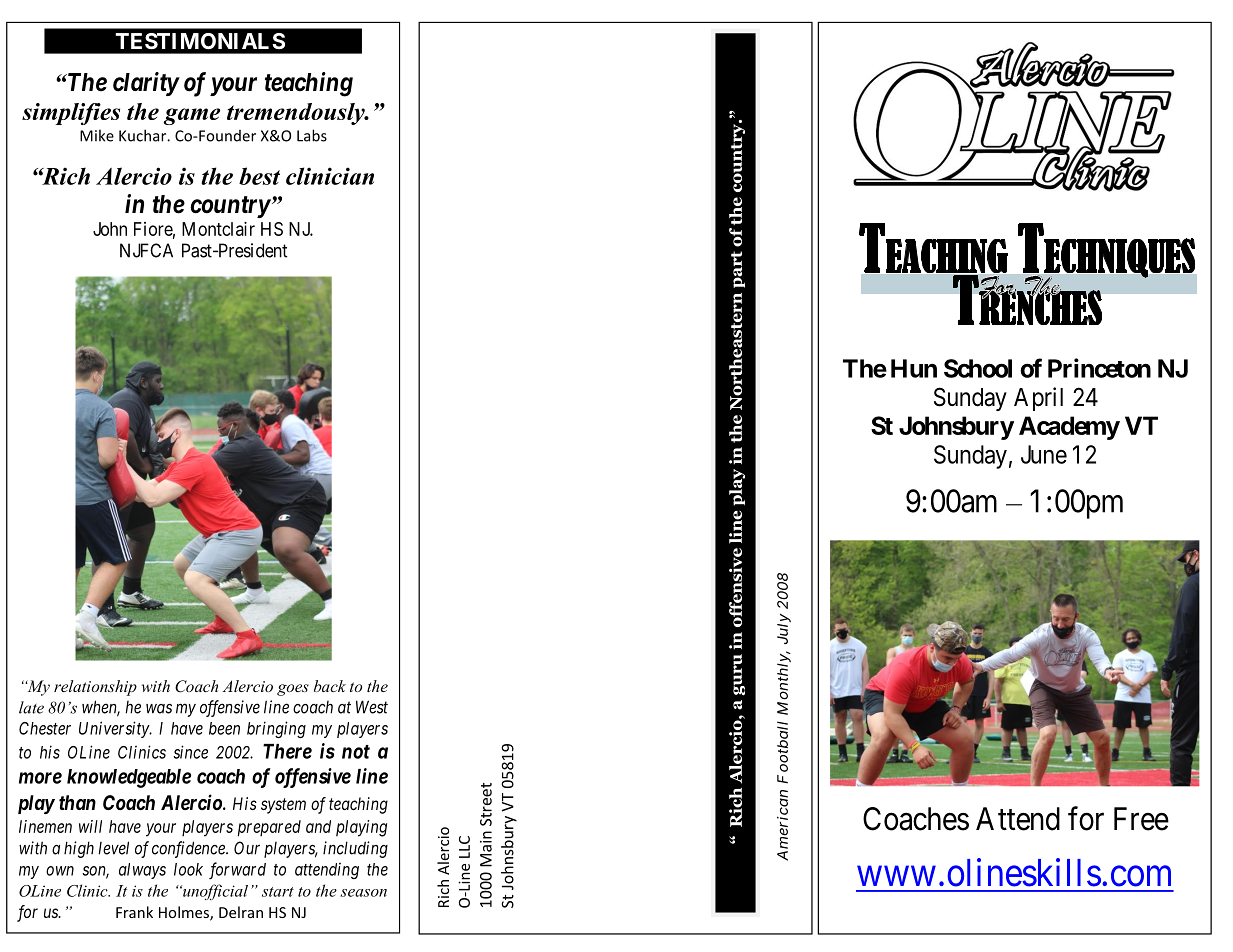 This page has height=952, width=1233. Describe the element at coordinates (218, 229) in the page. I see `Montclair` at that location.
